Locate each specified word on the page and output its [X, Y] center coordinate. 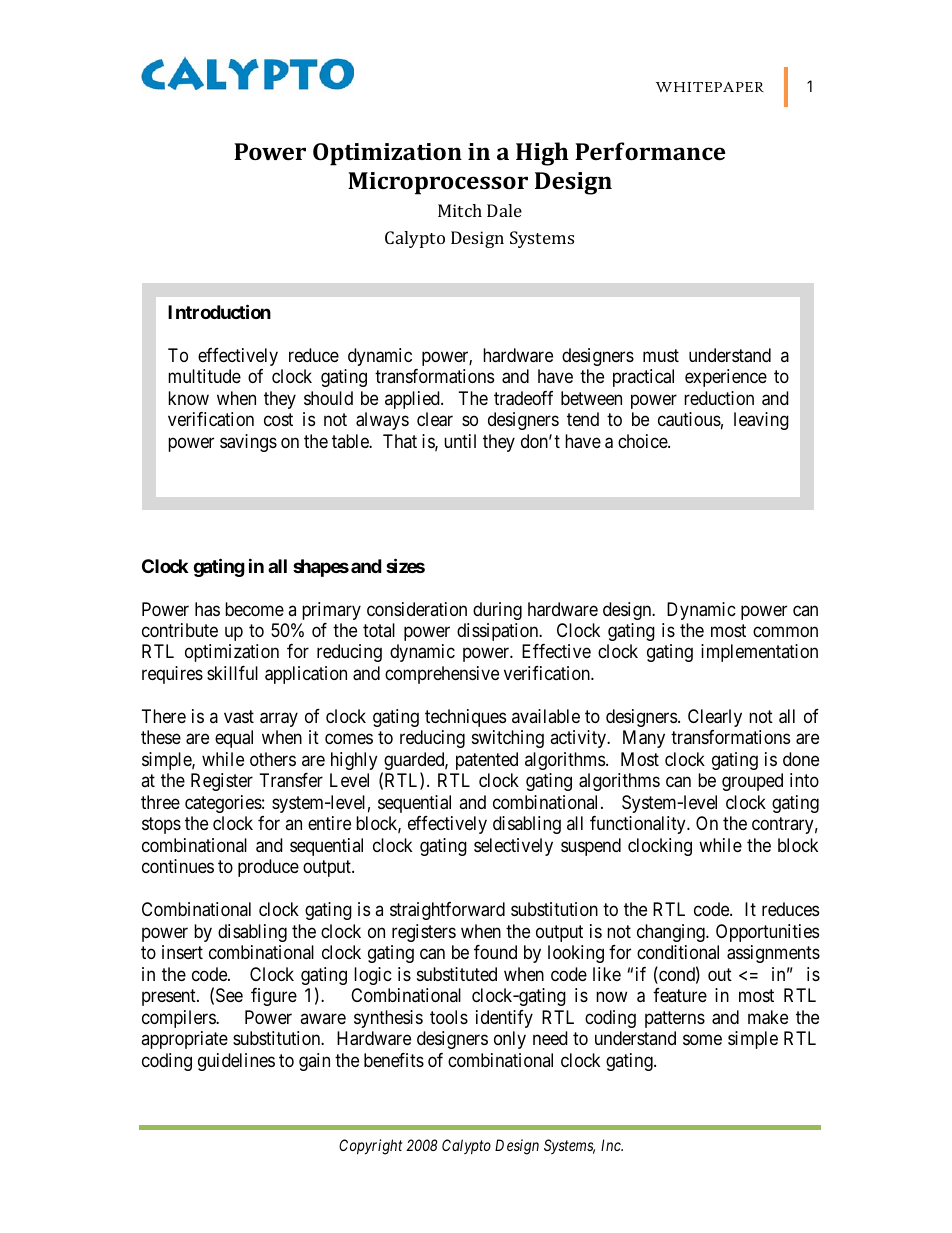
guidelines [236, 1062]
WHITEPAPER [710, 87]
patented [487, 761]
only [510, 1040]
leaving [761, 421]
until [460, 441]
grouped [752, 782]
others [273, 759]
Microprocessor [438, 183]
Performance [650, 151]
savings [248, 443]
